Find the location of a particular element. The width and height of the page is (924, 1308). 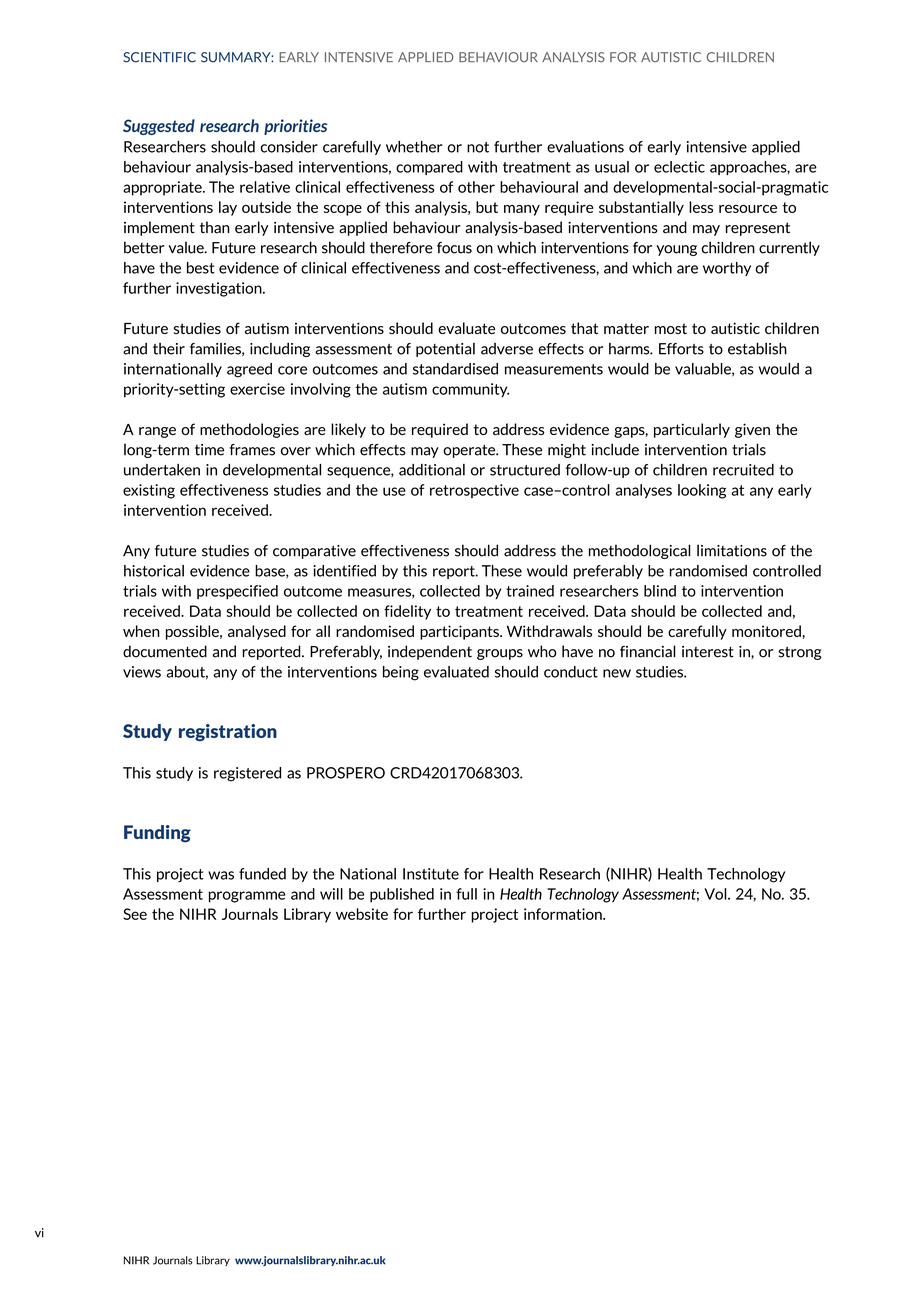

being is located at coordinates (401, 673).
